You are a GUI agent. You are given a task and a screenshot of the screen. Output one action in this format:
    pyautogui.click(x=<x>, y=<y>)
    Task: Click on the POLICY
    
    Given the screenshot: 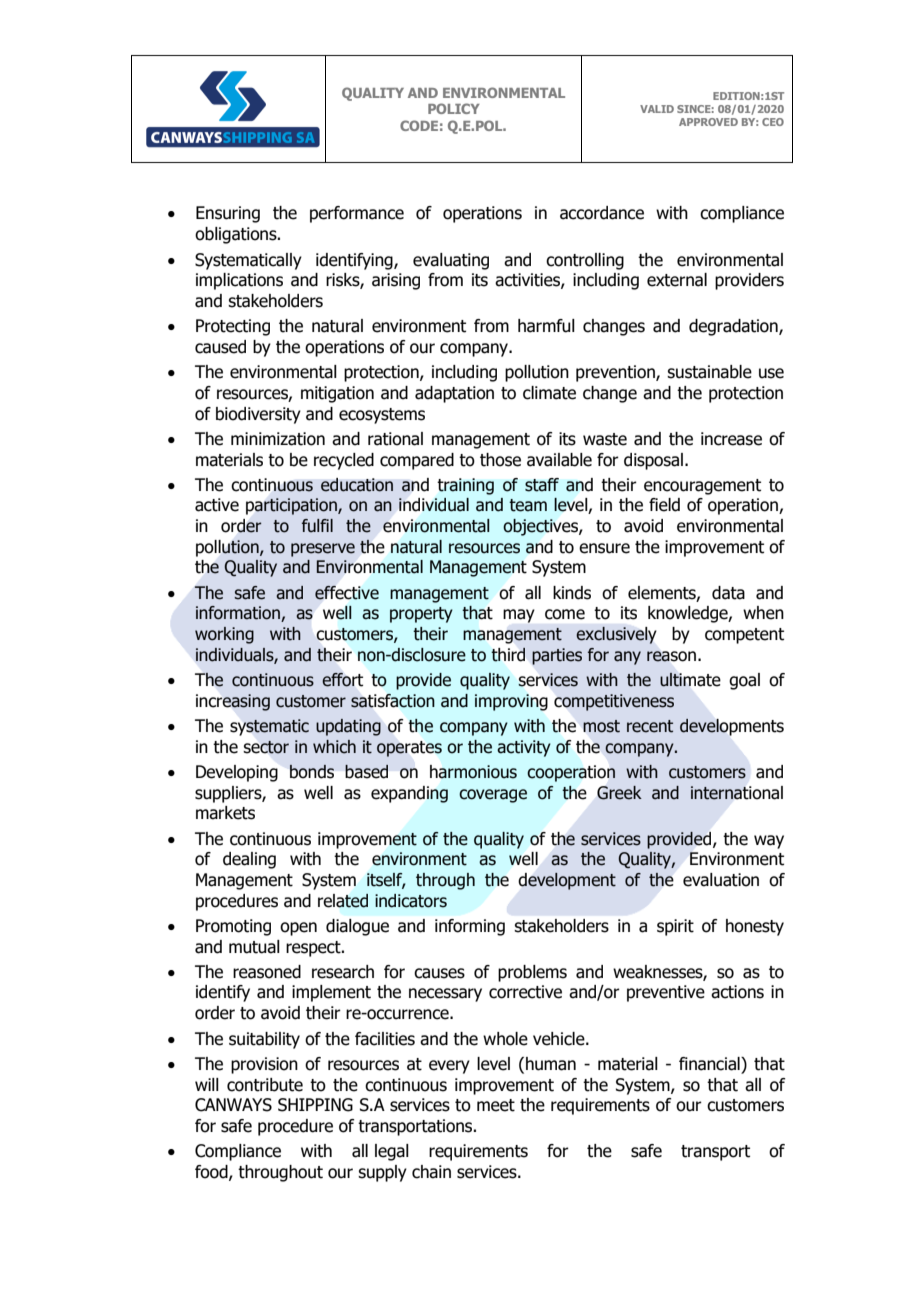 What is the action you would take?
    pyautogui.click(x=454, y=108)
